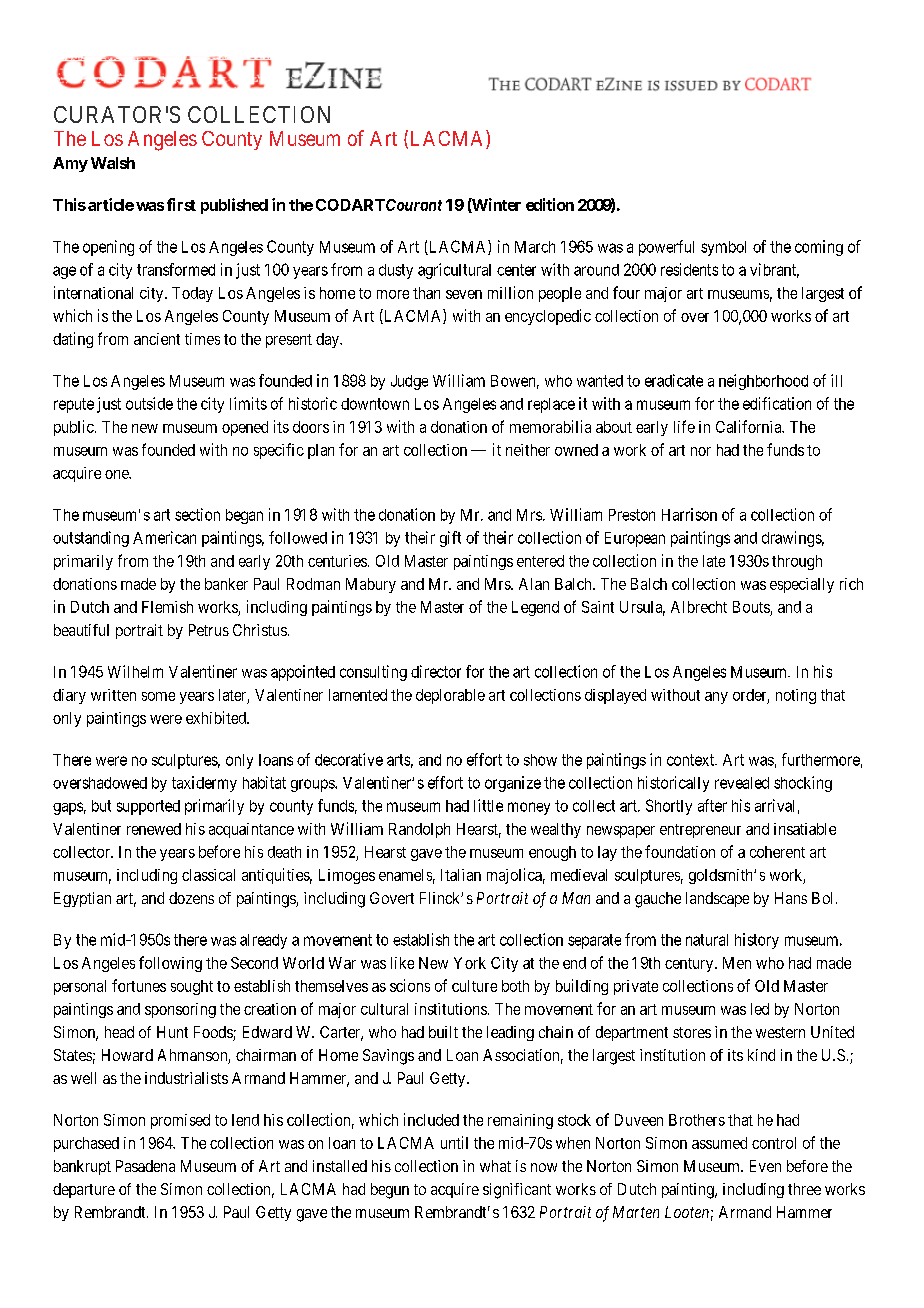  I want to click on what, so click(495, 1166).
